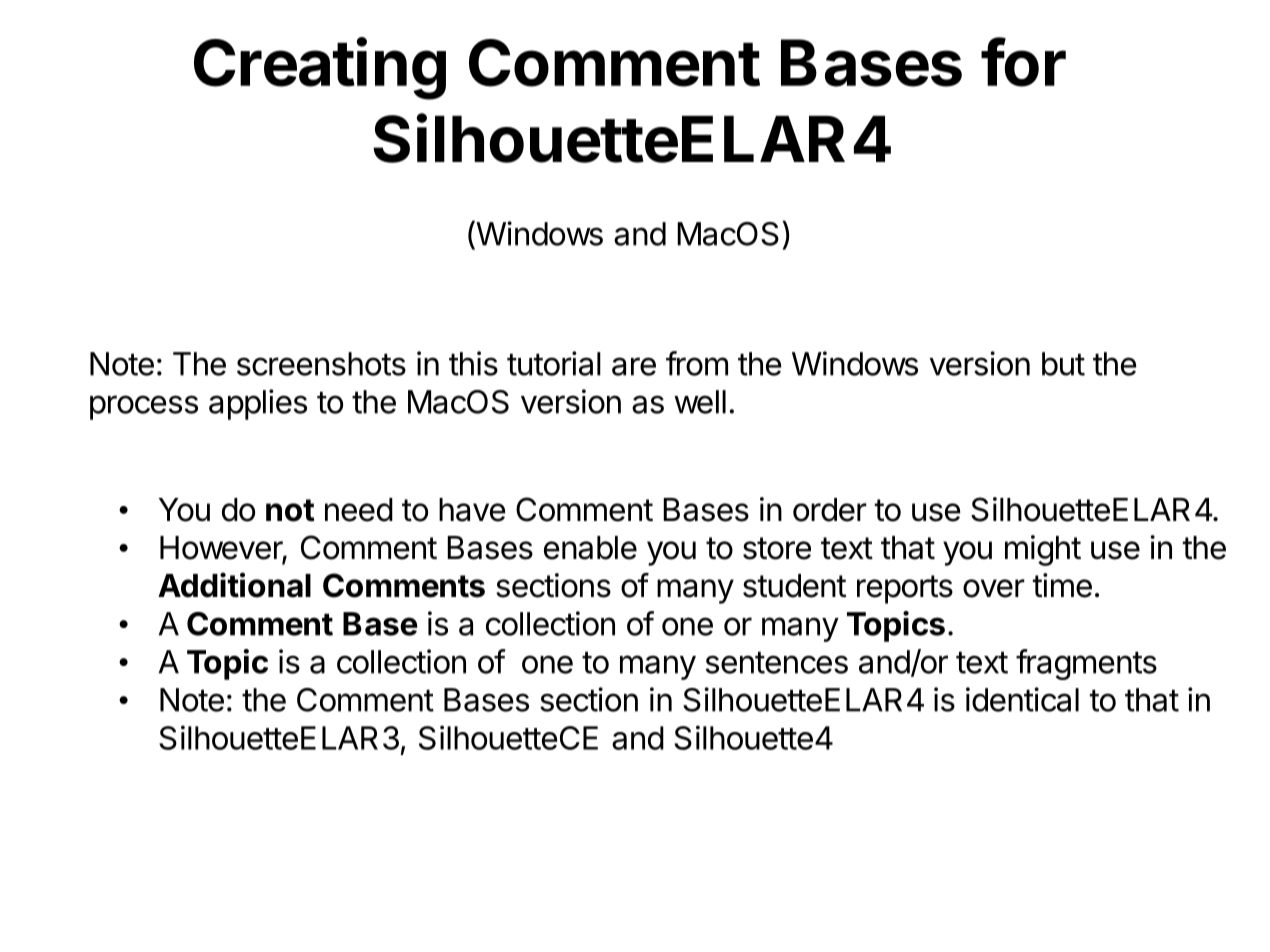  What do you see at coordinates (321, 364) in the document?
I see `screenshots` at bounding box center [321, 364].
